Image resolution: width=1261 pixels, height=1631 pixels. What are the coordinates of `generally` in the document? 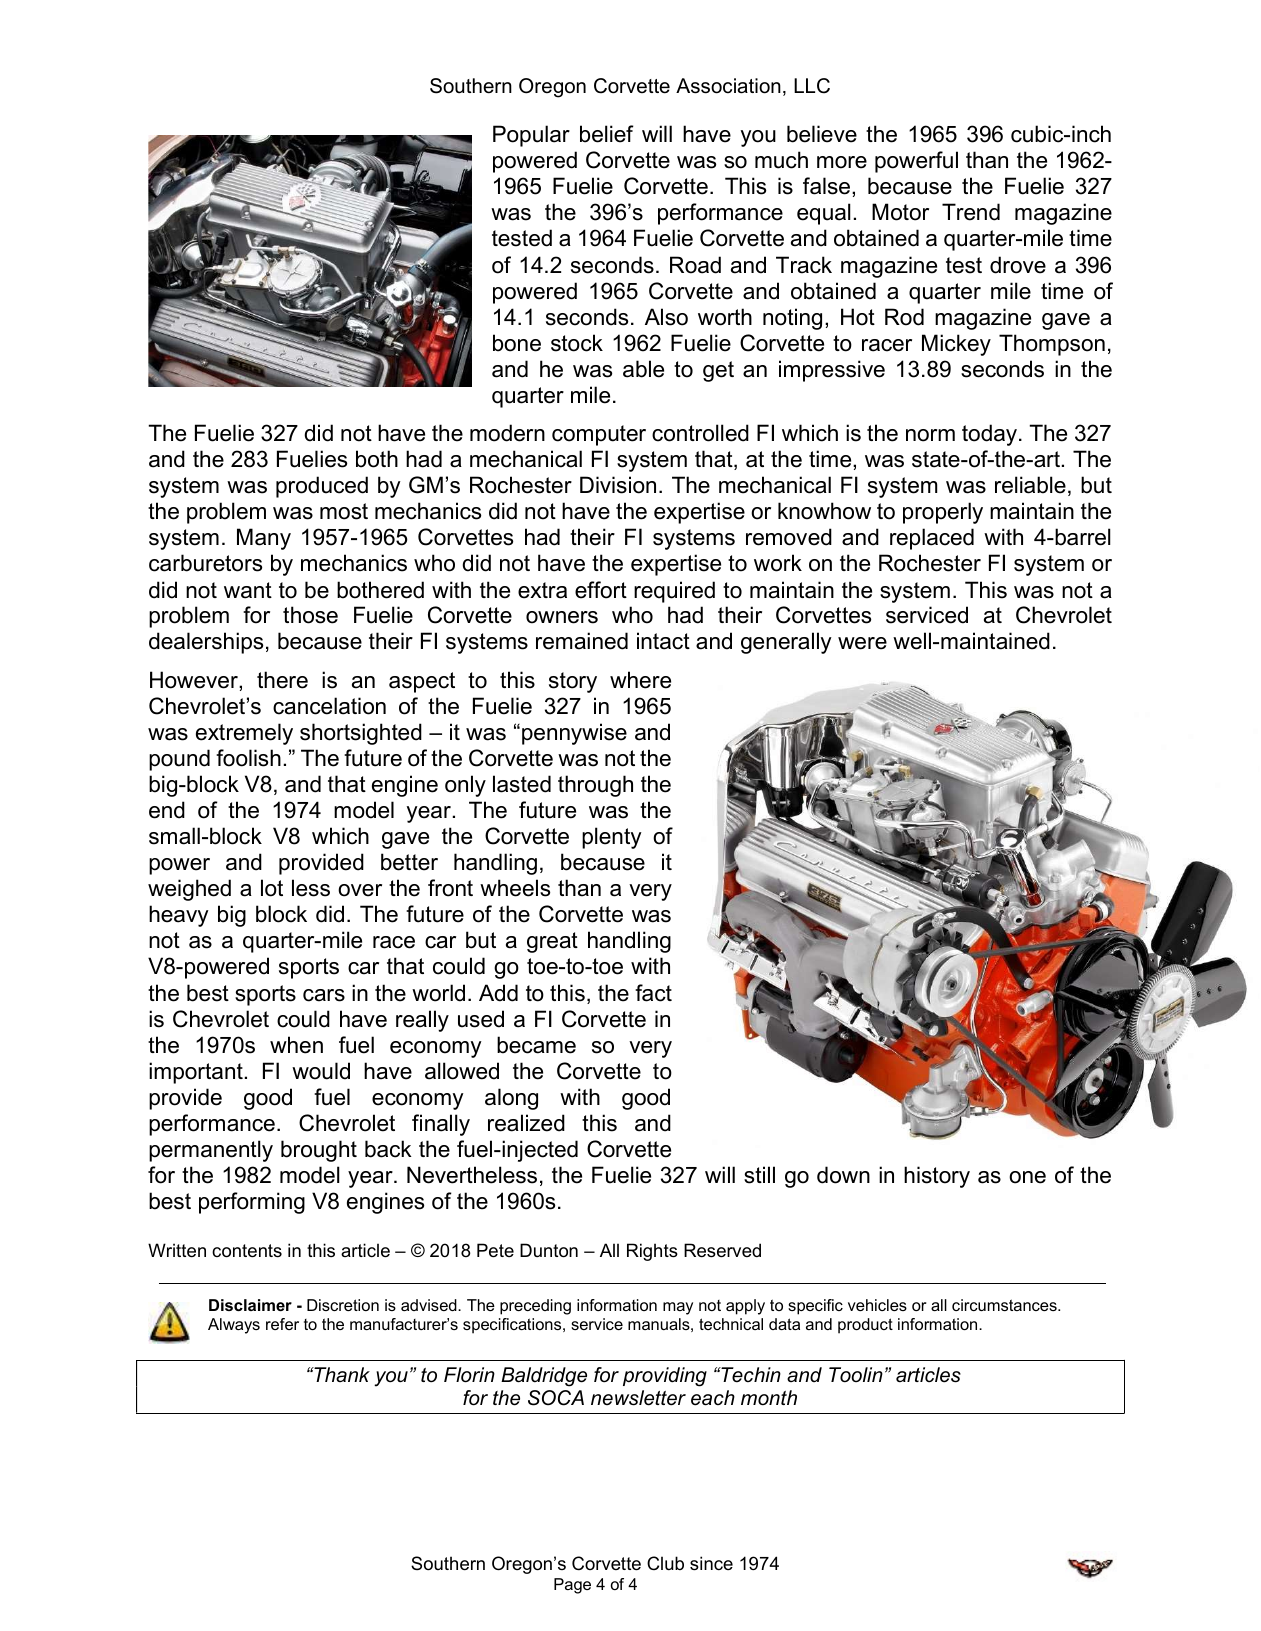 It's located at (786, 643).
